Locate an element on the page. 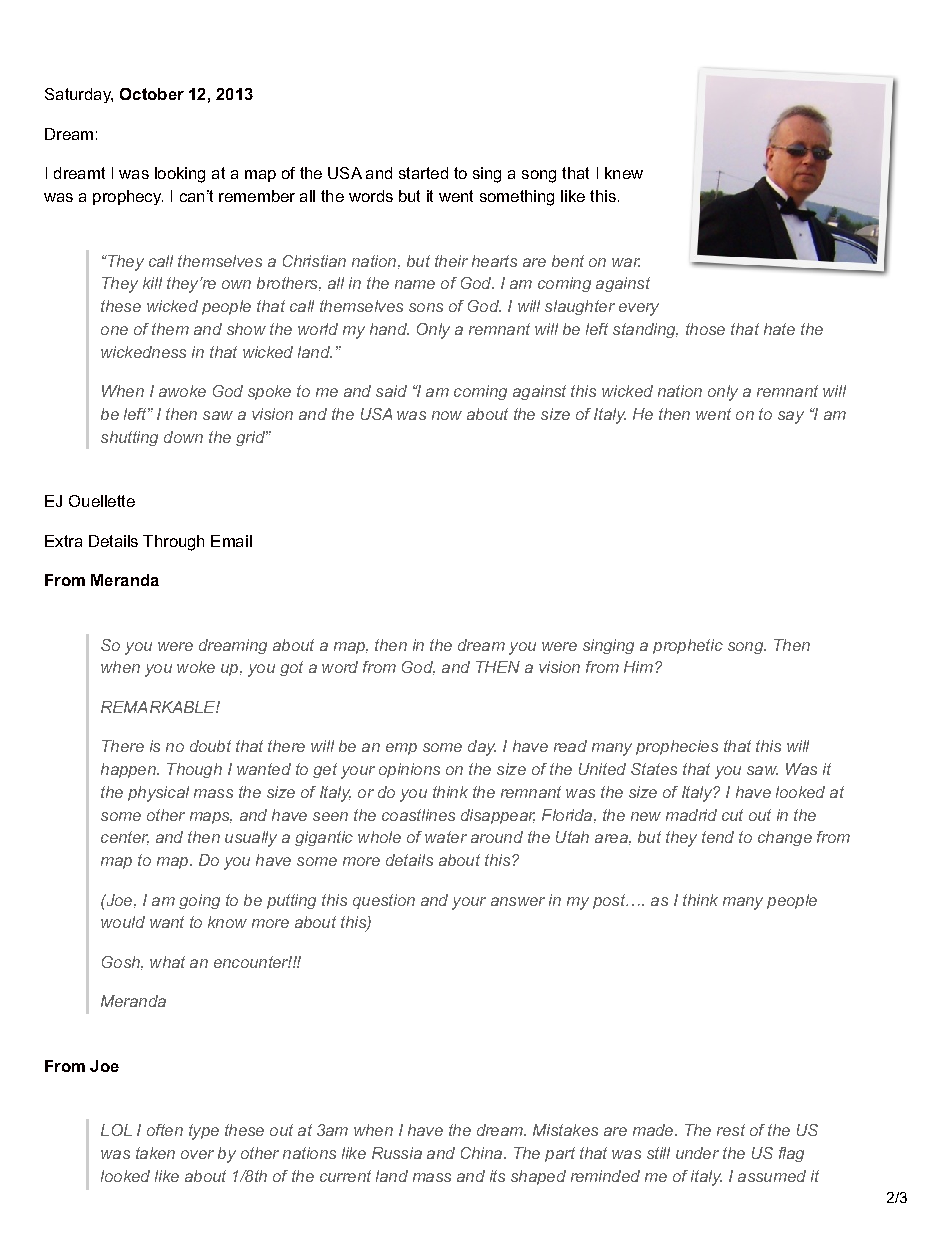  knew is located at coordinates (624, 173).
